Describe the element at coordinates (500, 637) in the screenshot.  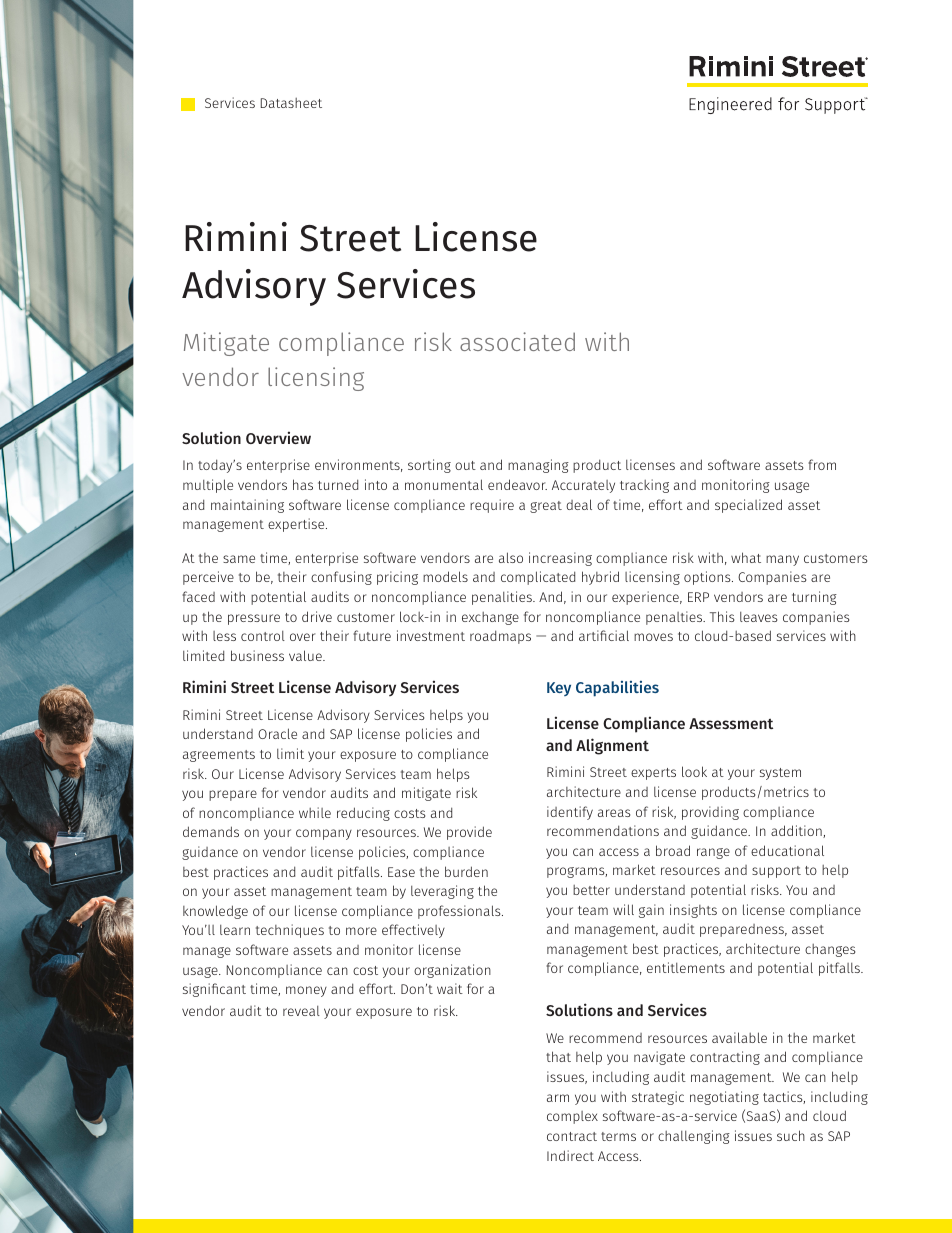
I see `roadmaps` at that location.
